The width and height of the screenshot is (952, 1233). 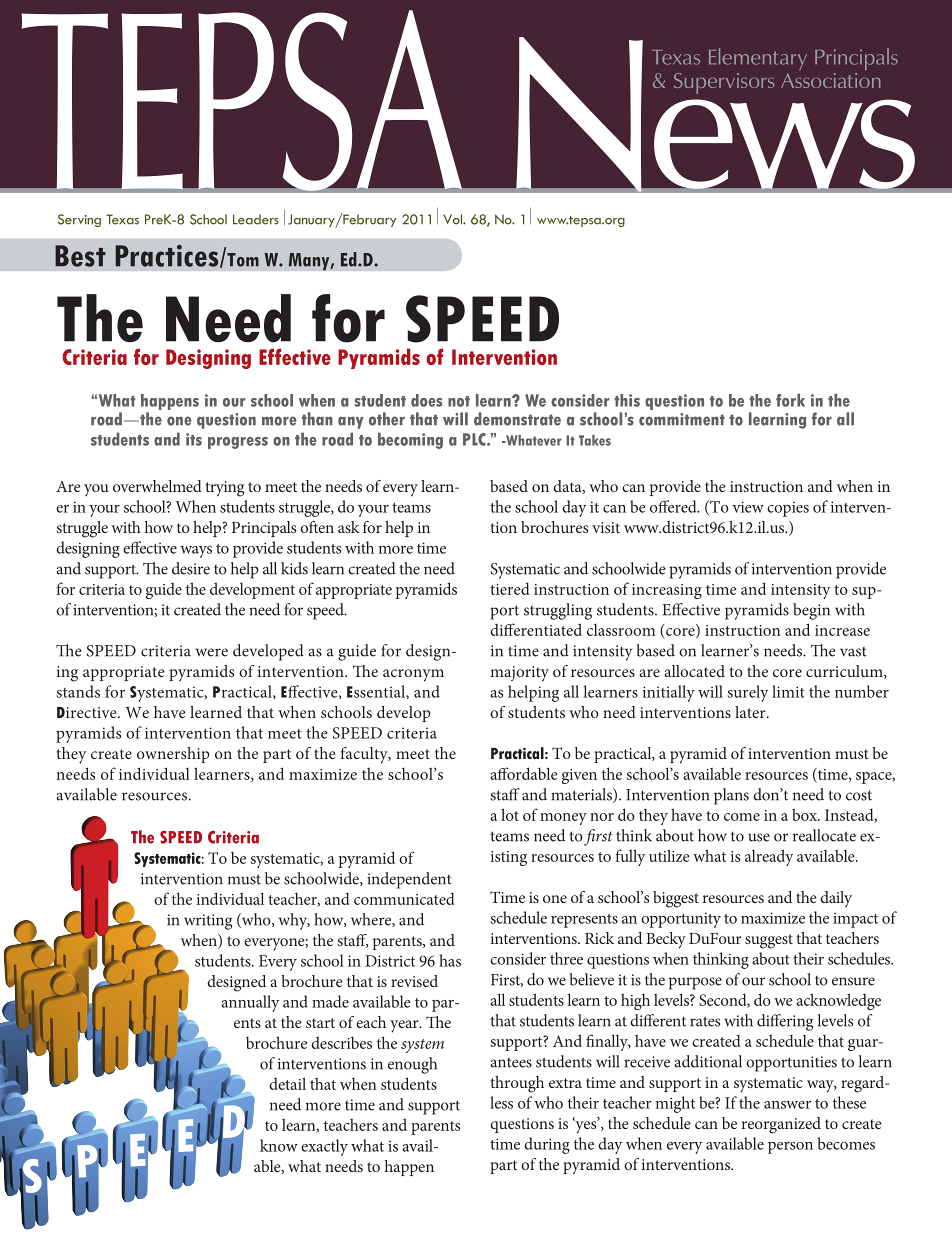 What do you see at coordinates (758, 59) in the screenshot?
I see `Elementary` at bounding box center [758, 59].
